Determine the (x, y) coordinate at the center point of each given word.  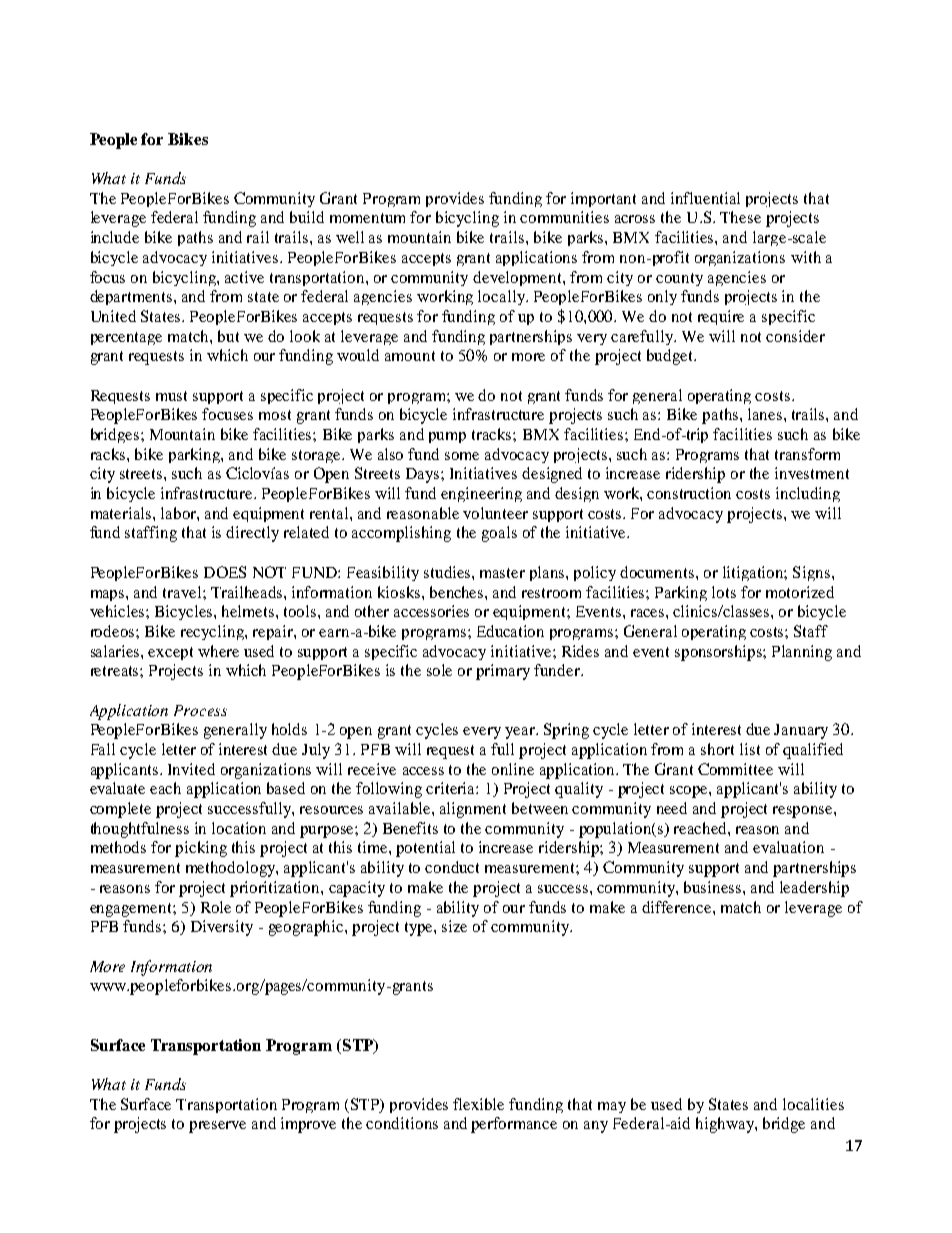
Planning (802, 653)
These (740, 217)
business (714, 887)
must (171, 396)
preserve (217, 1127)
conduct (452, 867)
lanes (766, 414)
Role (216, 907)
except (170, 653)
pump (447, 437)
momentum (367, 218)
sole (439, 670)
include (115, 237)
